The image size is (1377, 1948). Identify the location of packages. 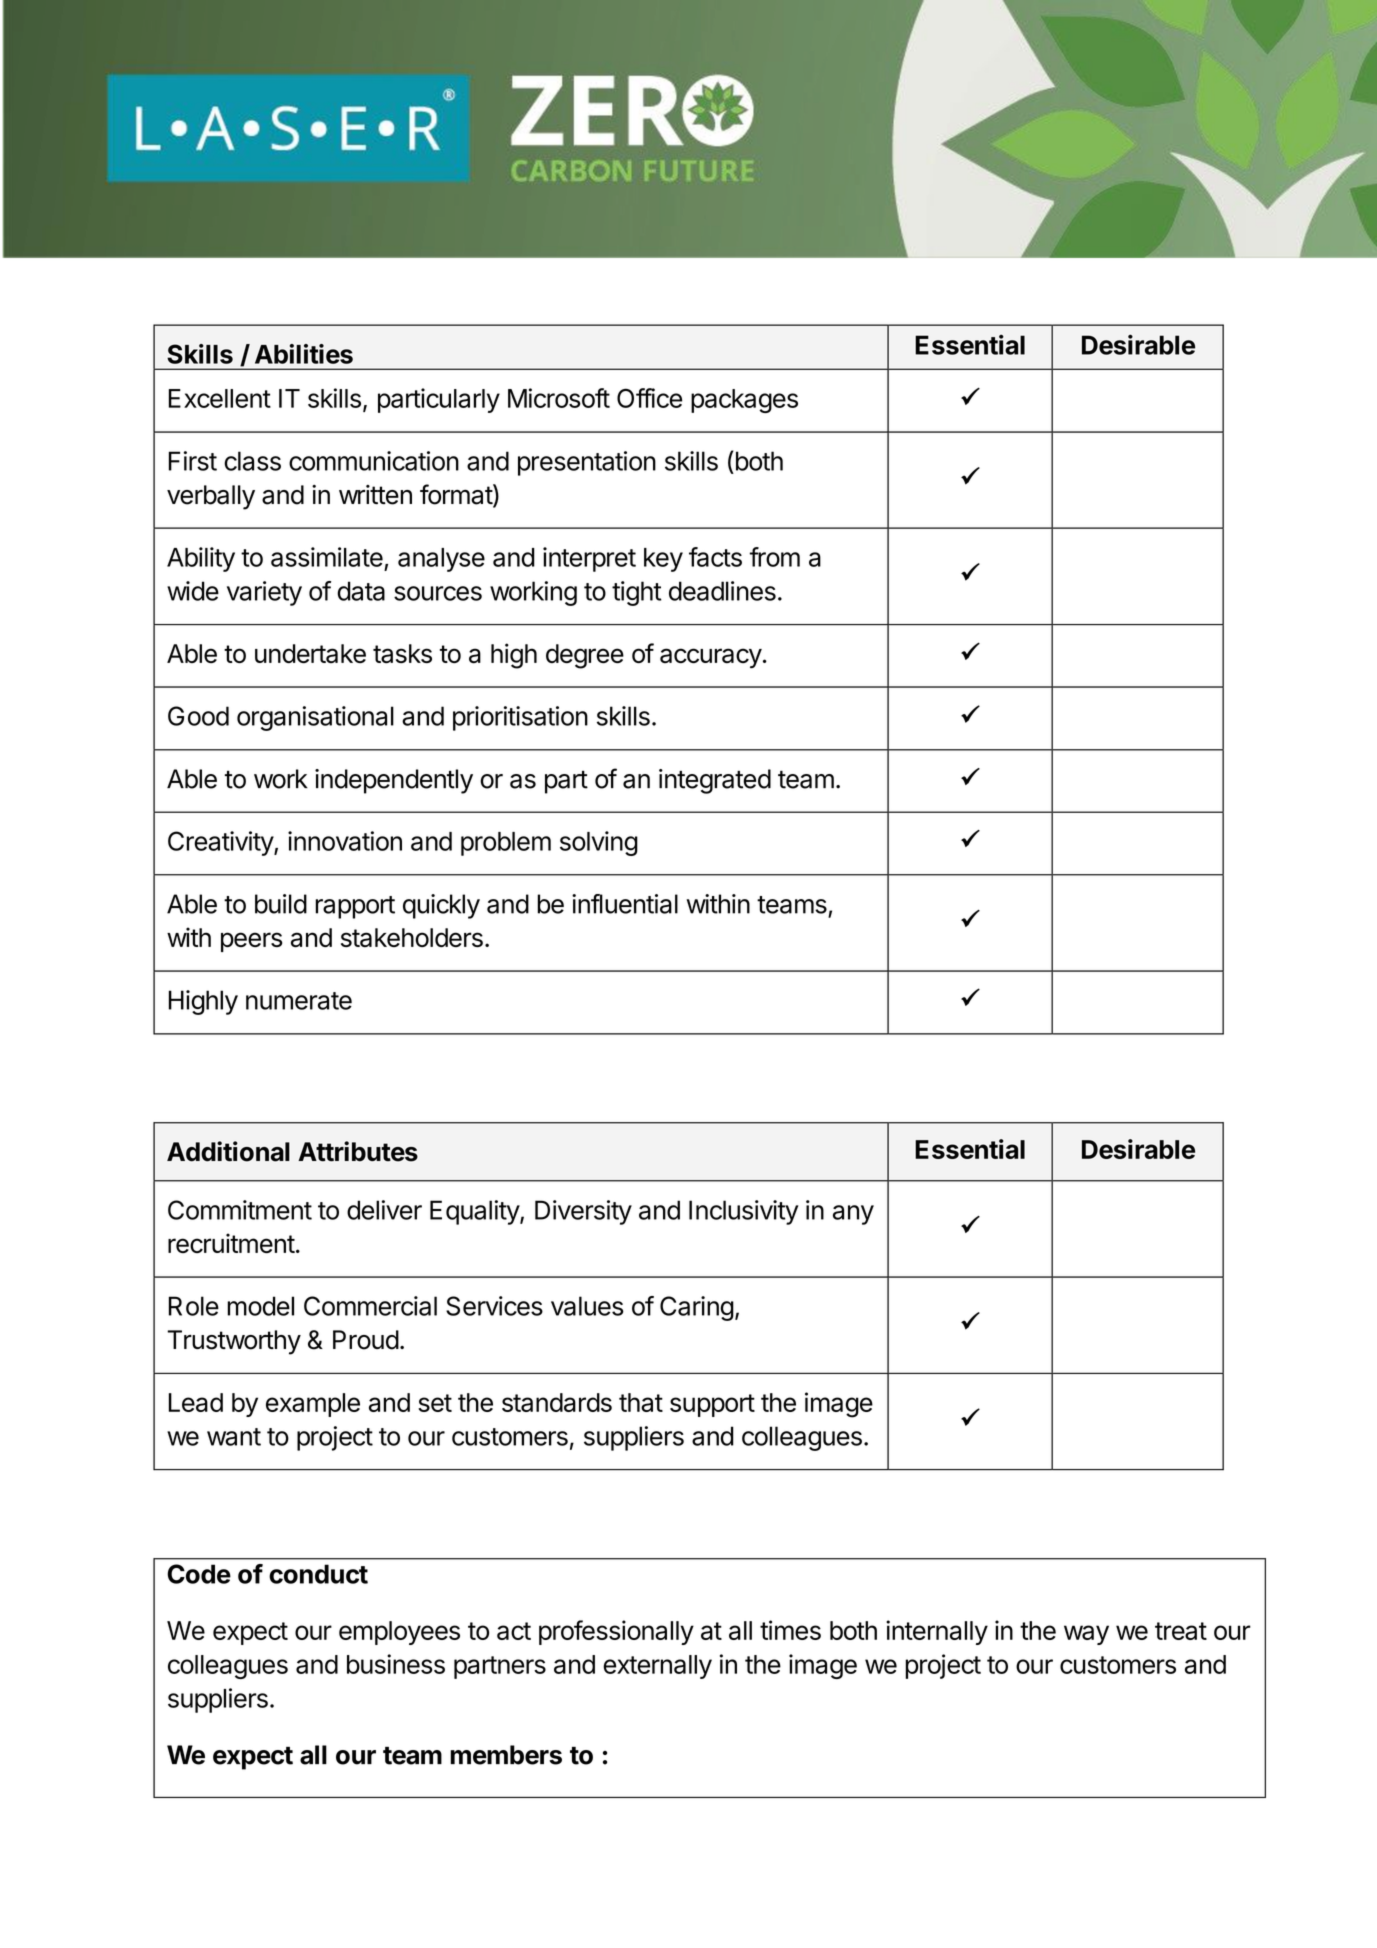
(744, 401).
